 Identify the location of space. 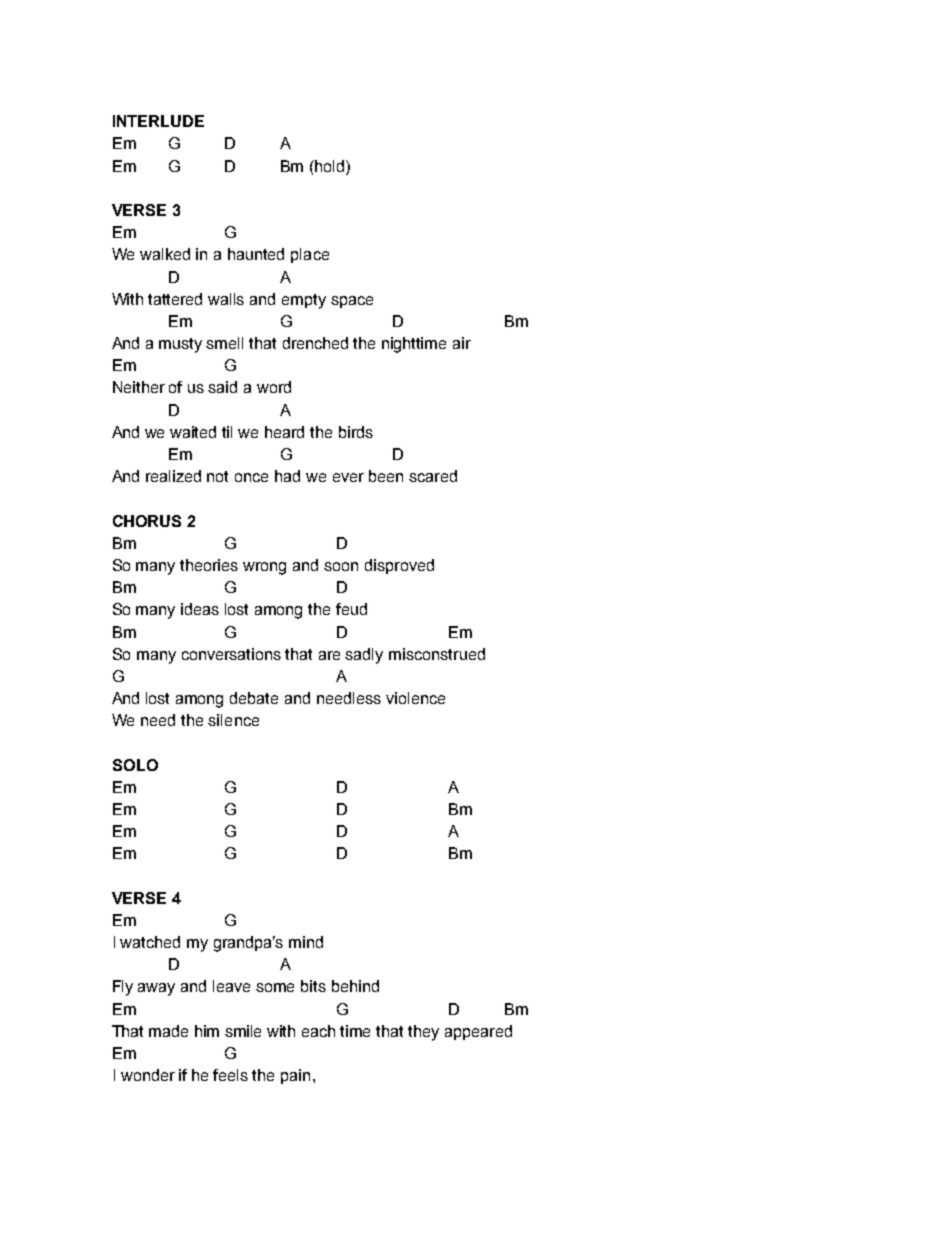
(352, 302).
